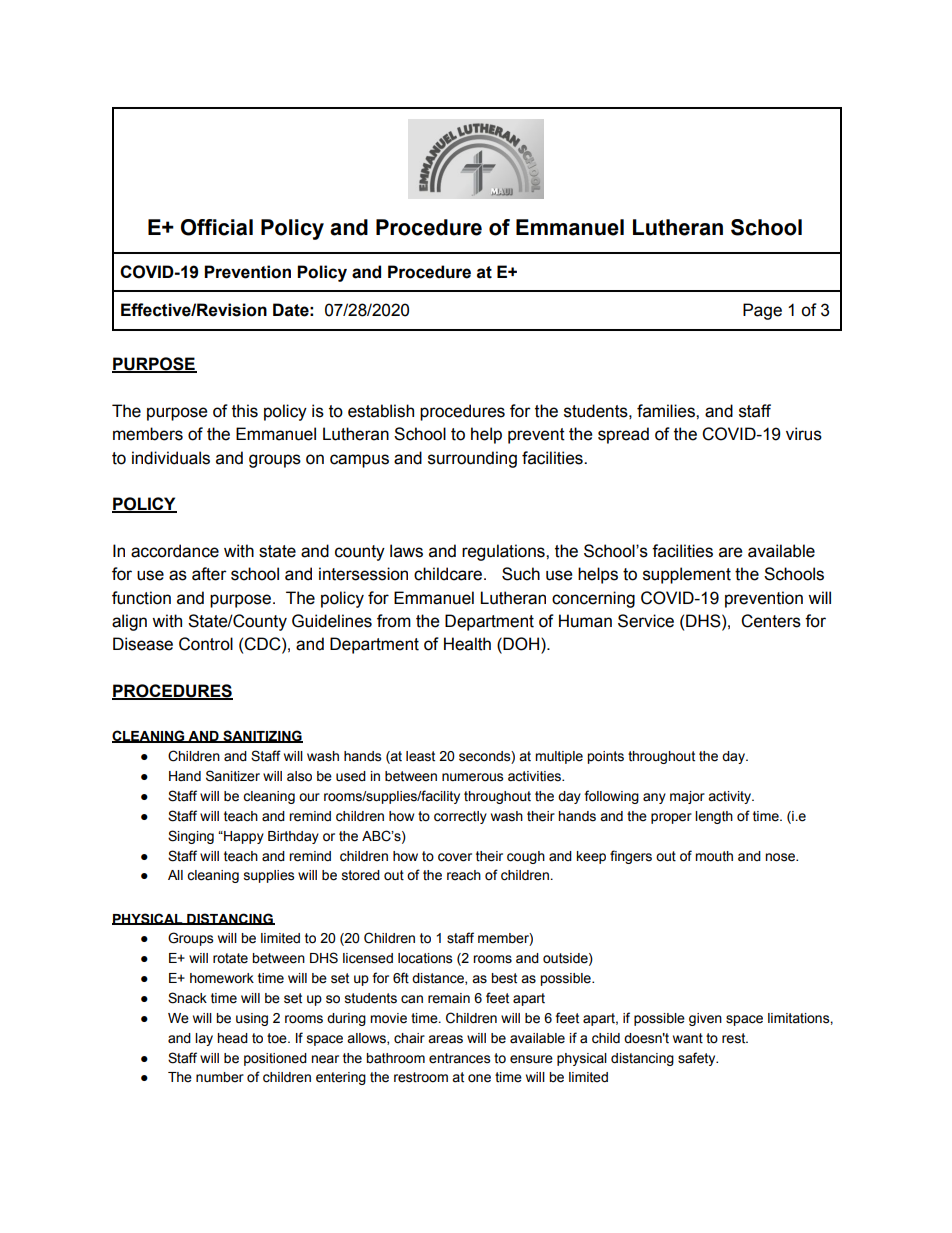 This screenshot has height=1233, width=952. What do you see at coordinates (381, 411) in the screenshot?
I see `establish` at bounding box center [381, 411].
